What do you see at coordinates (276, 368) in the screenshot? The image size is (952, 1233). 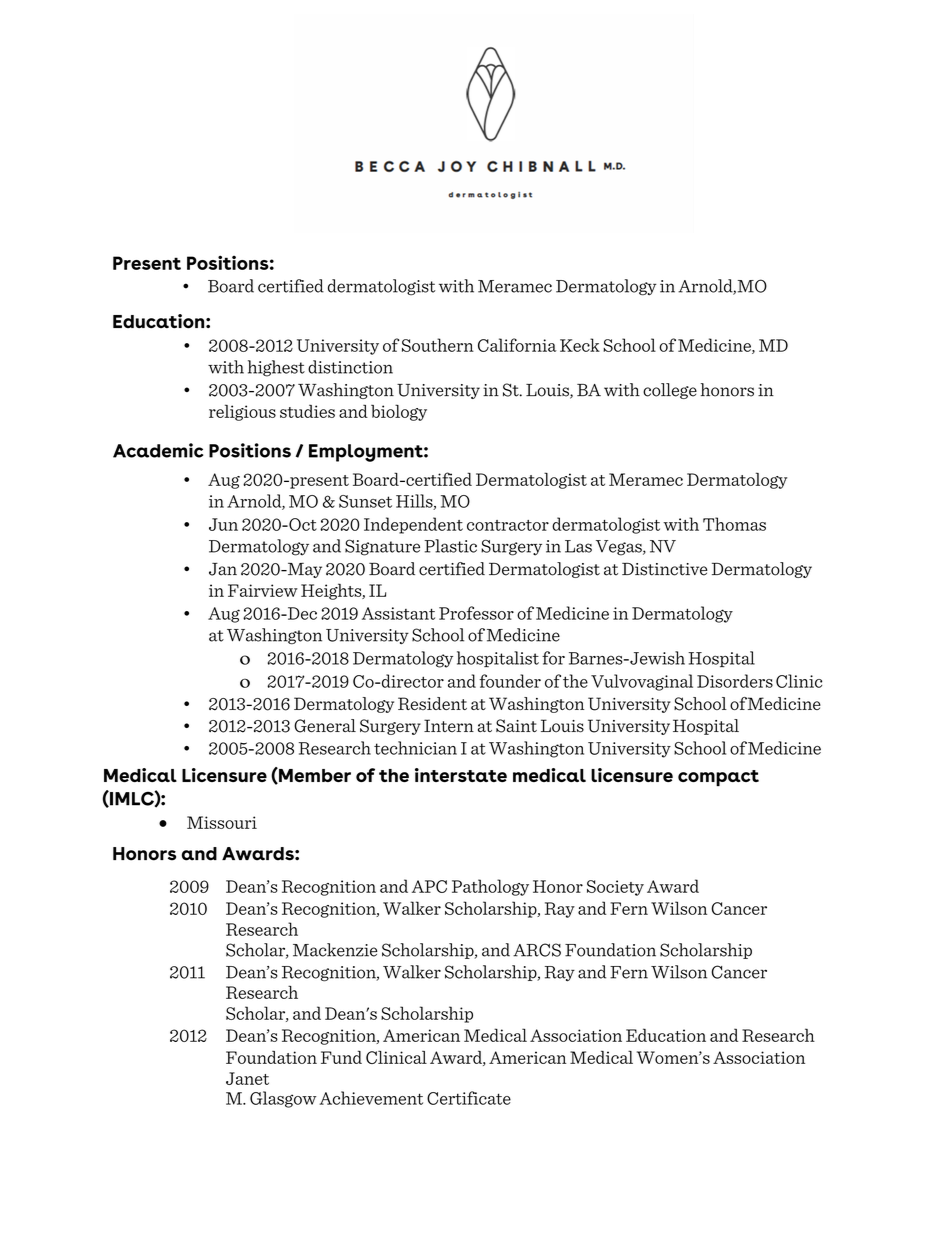 I see `highest` at bounding box center [276, 368].
